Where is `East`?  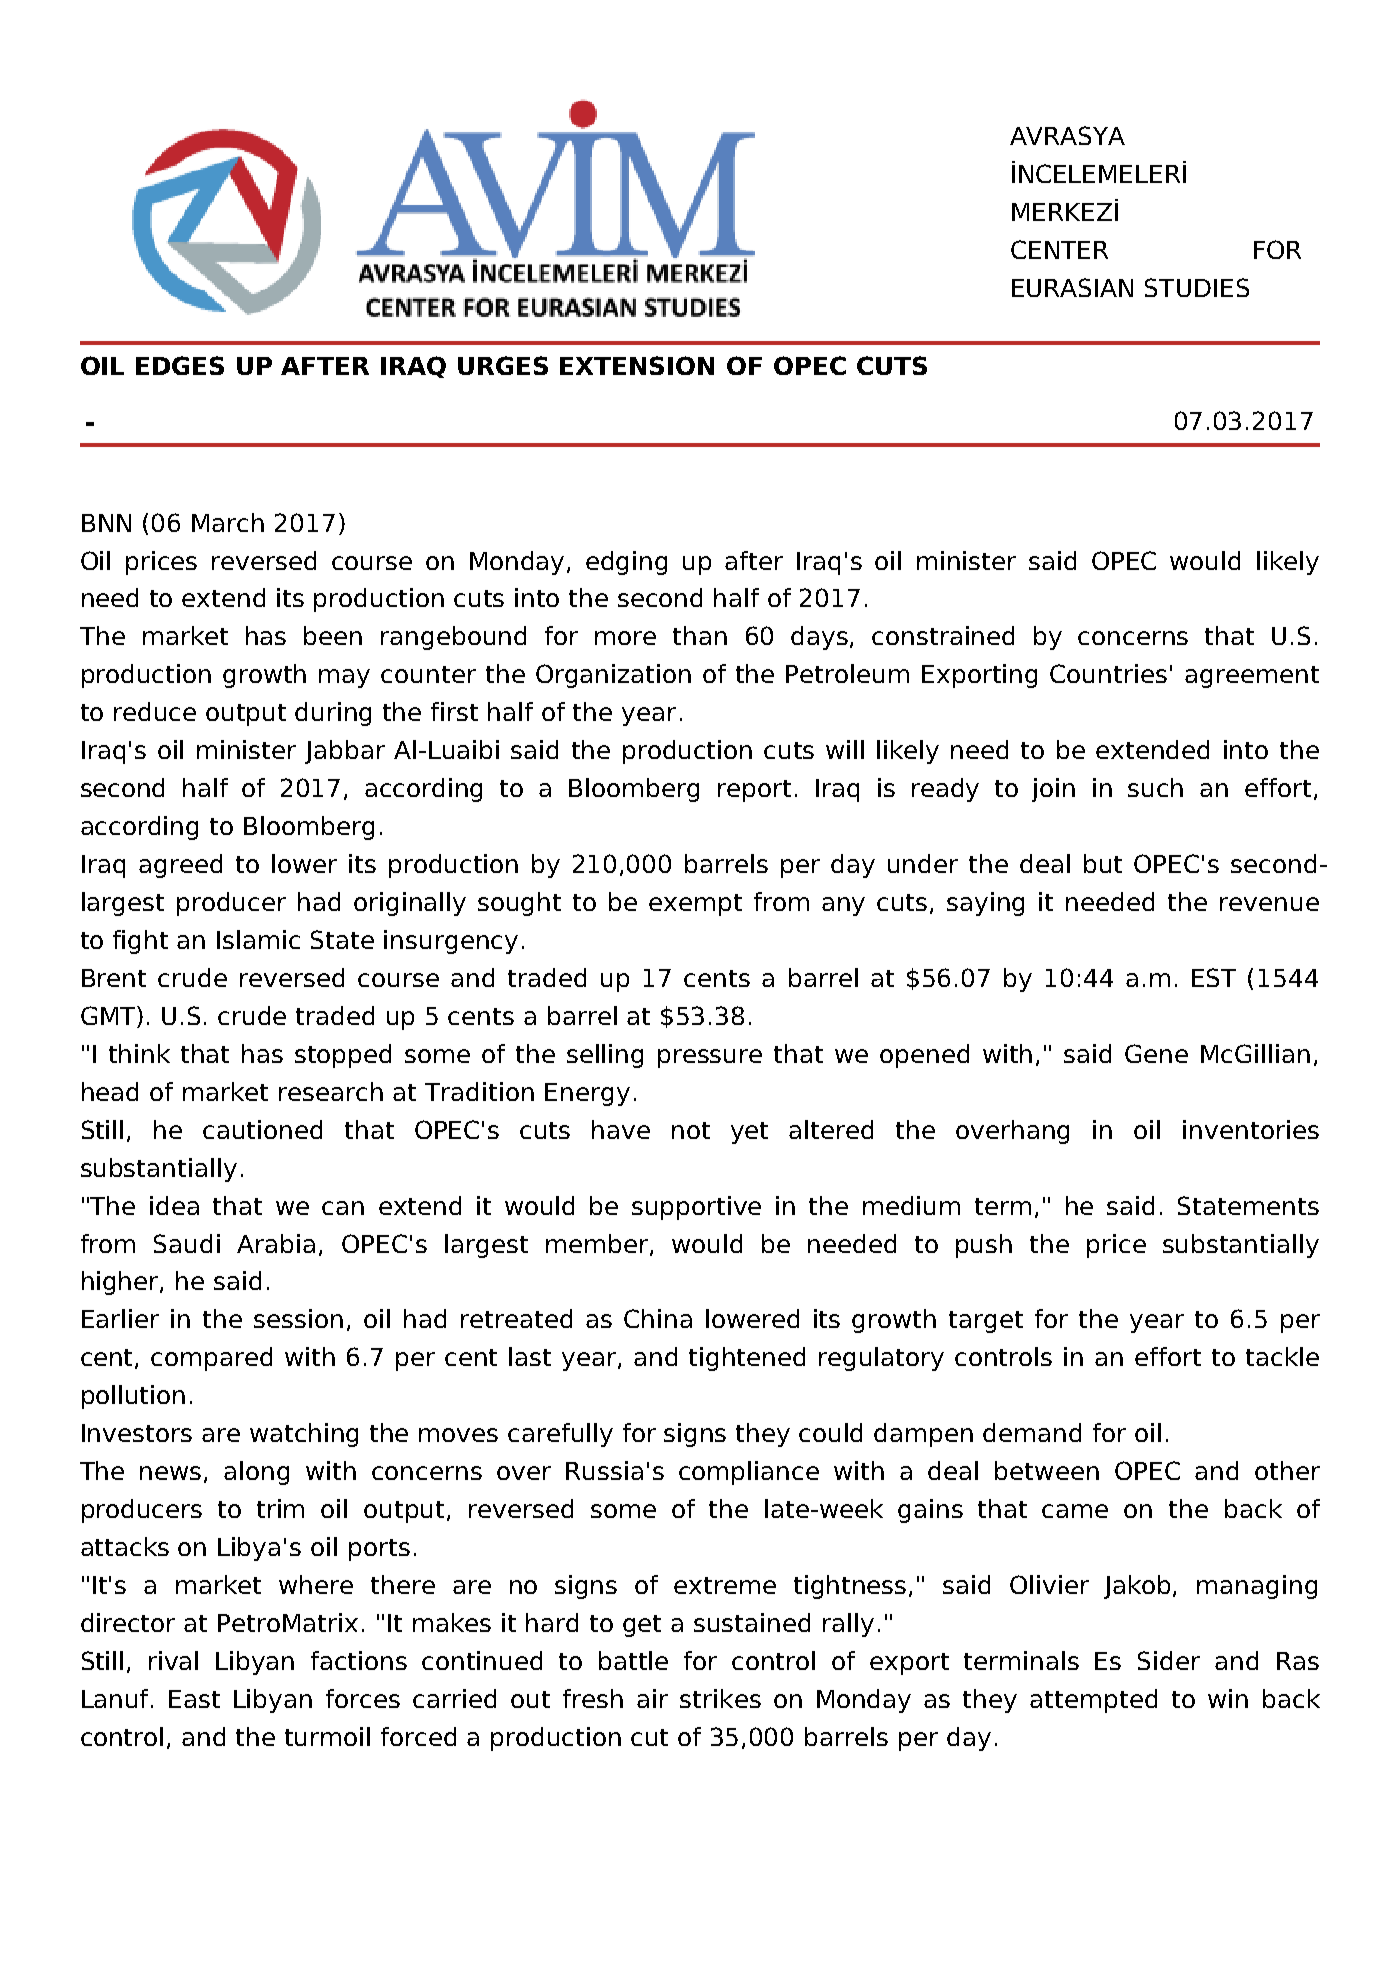 East is located at coordinates (194, 1699).
